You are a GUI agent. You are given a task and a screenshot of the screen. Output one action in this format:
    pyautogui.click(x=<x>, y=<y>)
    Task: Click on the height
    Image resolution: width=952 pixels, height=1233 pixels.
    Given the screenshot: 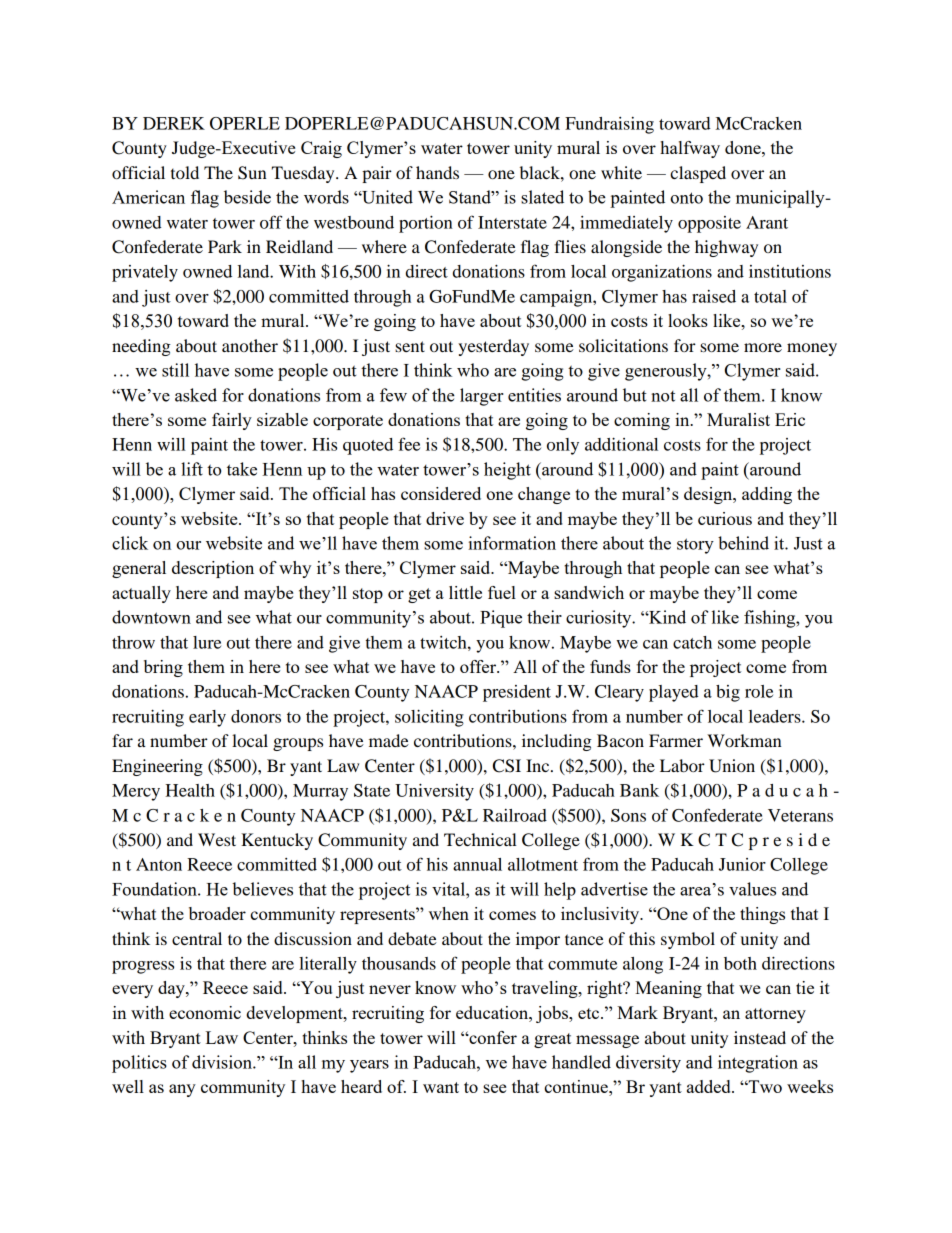 What is the action you would take?
    pyautogui.click(x=507, y=471)
